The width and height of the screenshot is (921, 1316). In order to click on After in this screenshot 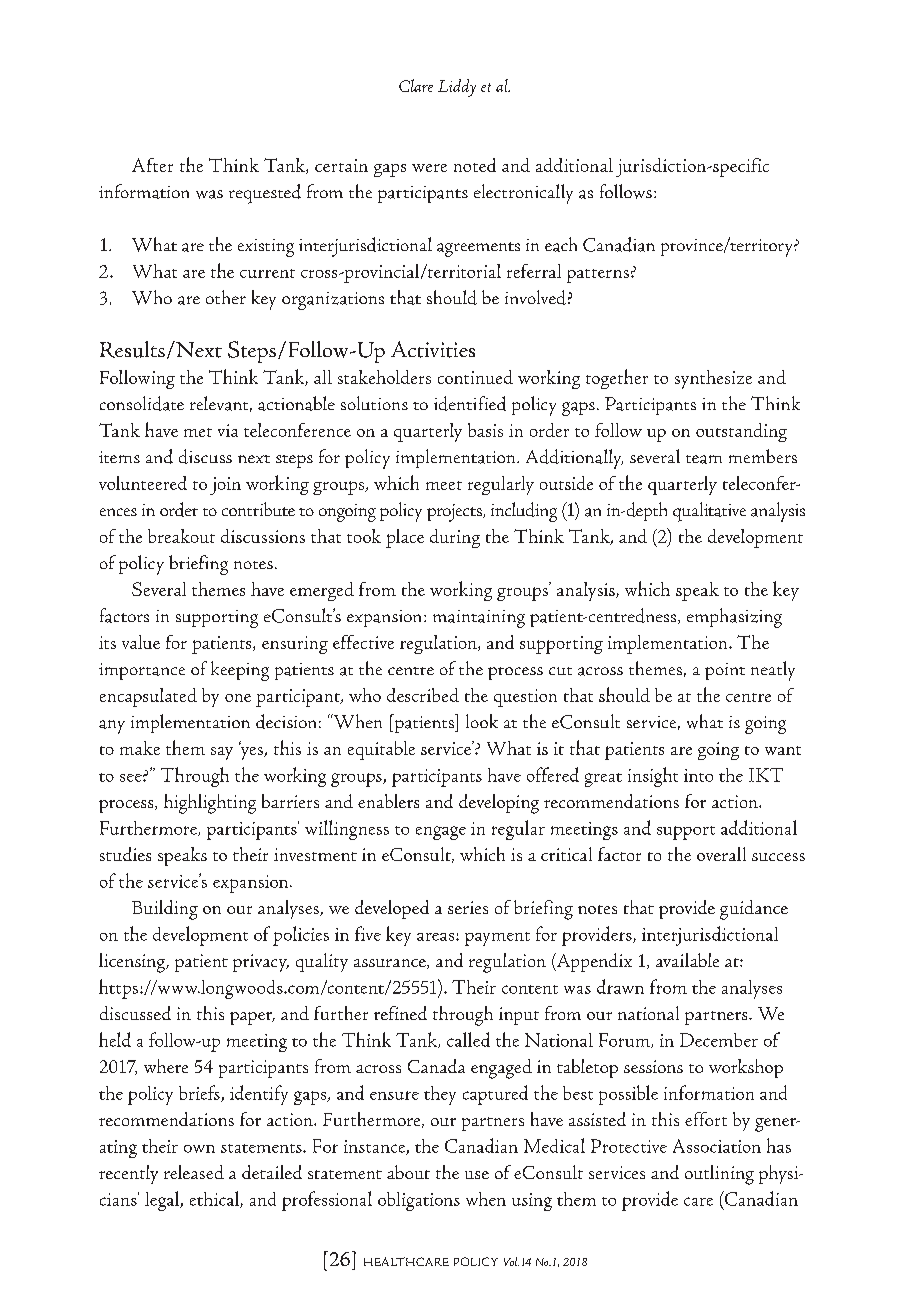, I will do `click(152, 165)`.
